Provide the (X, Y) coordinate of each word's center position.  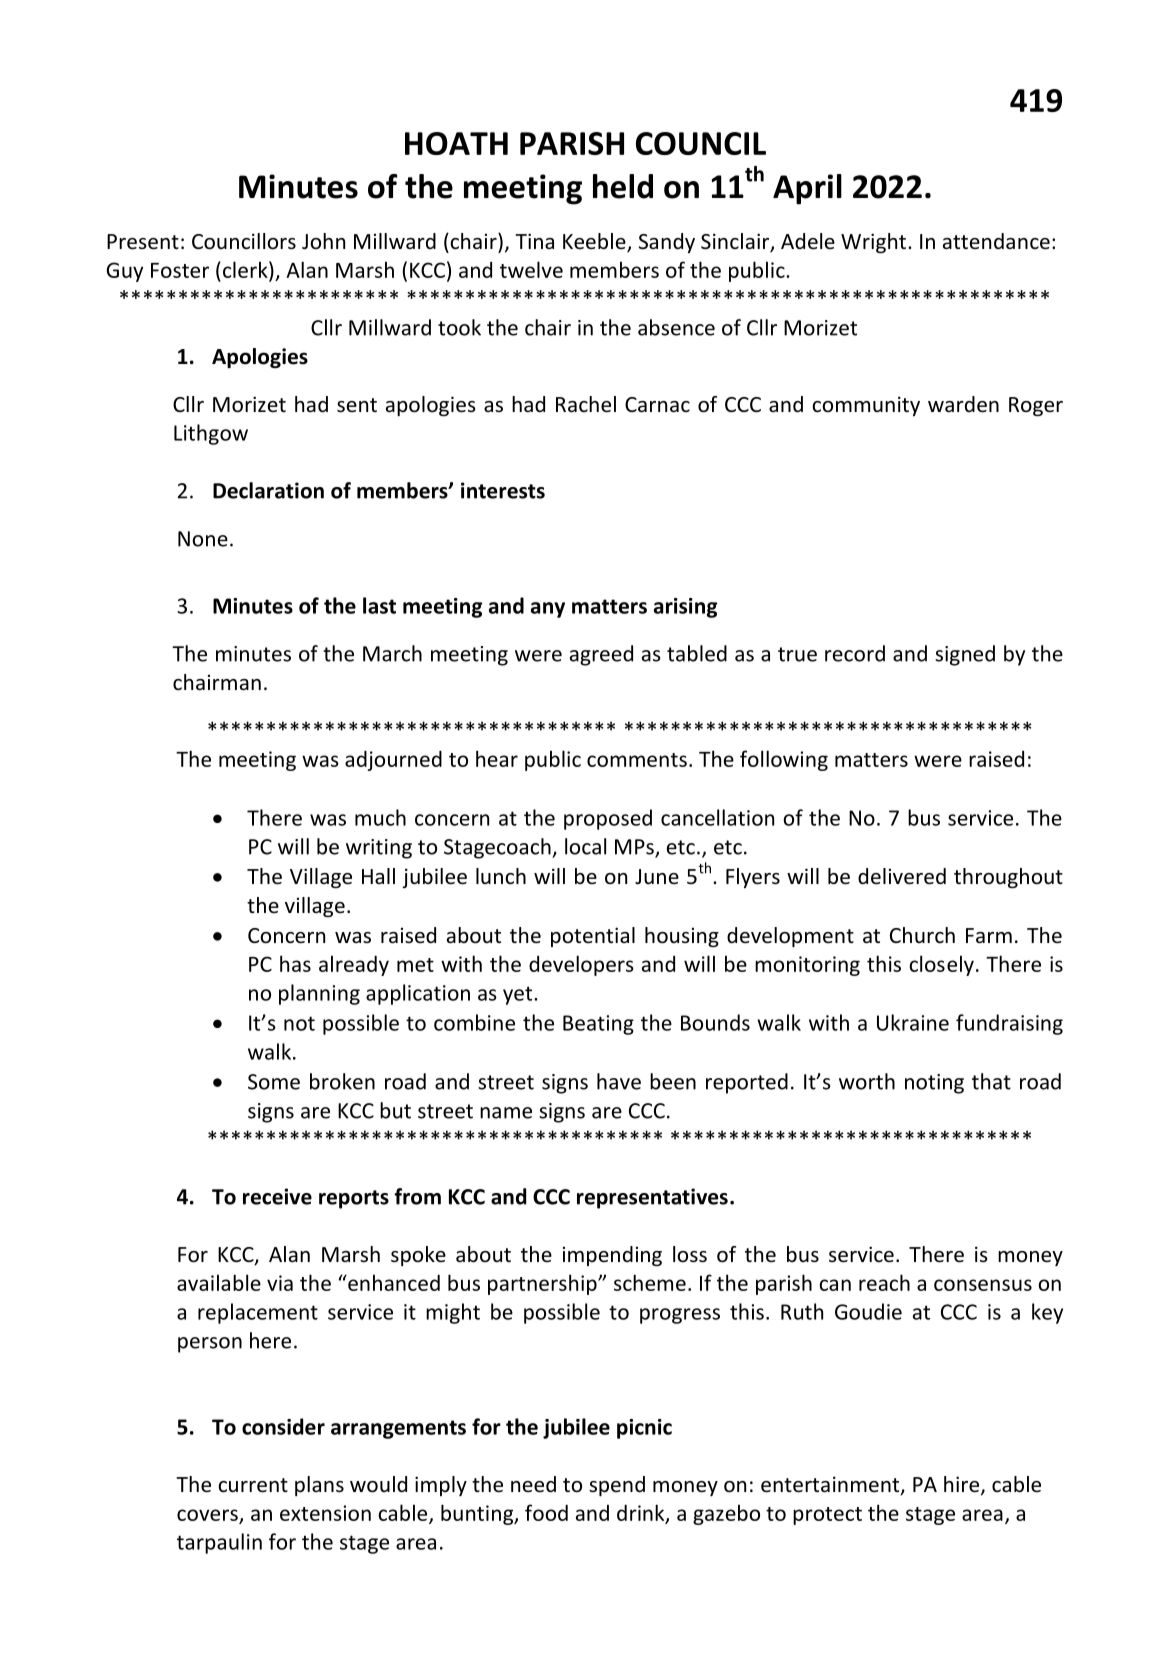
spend (617, 1486)
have (619, 1081)
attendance (996, 241)
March (392, 653)
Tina (534, 241)
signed (965, 655)
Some (274, 1082)
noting (934, 1084)
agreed (601, 655)
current (253, 1485)
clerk (245, 269)
